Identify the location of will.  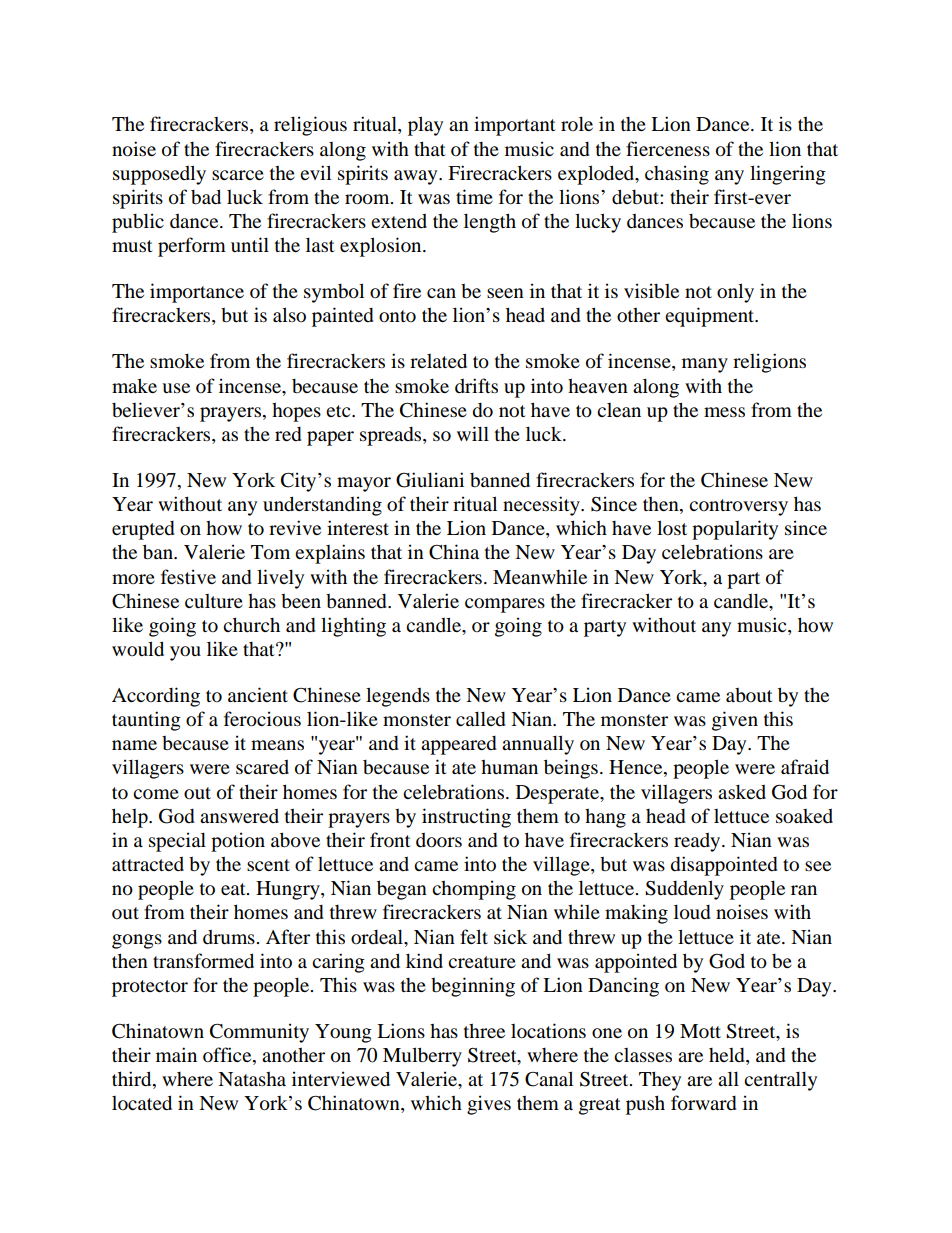
(473, 433).
